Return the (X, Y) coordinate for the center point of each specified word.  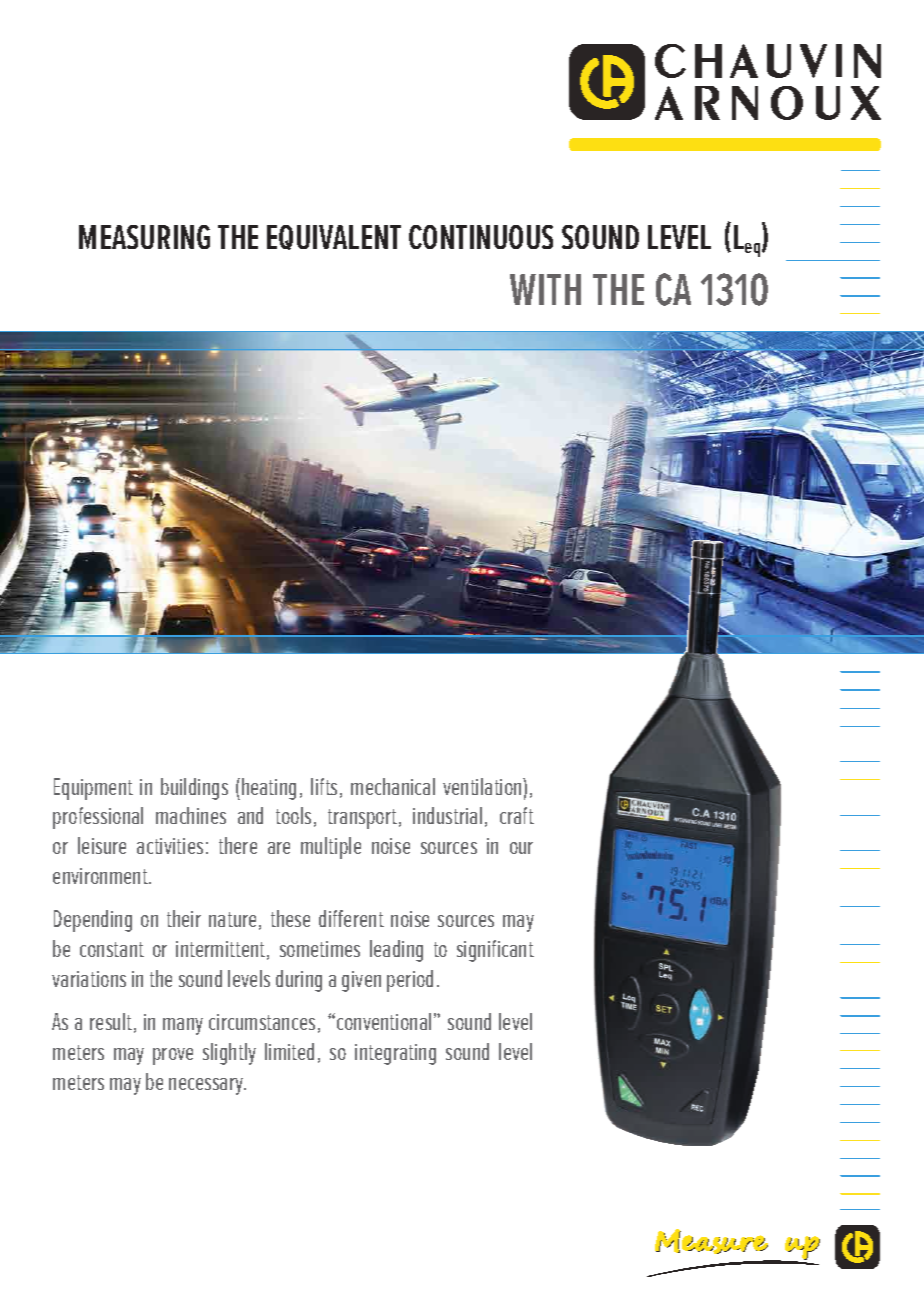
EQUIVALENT (334, 237)
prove (173, 1056)
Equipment (93, 789)
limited (289, 1051)
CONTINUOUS (481, 237)
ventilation (483, 786)
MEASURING (144, 237)
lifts (324, 786)
